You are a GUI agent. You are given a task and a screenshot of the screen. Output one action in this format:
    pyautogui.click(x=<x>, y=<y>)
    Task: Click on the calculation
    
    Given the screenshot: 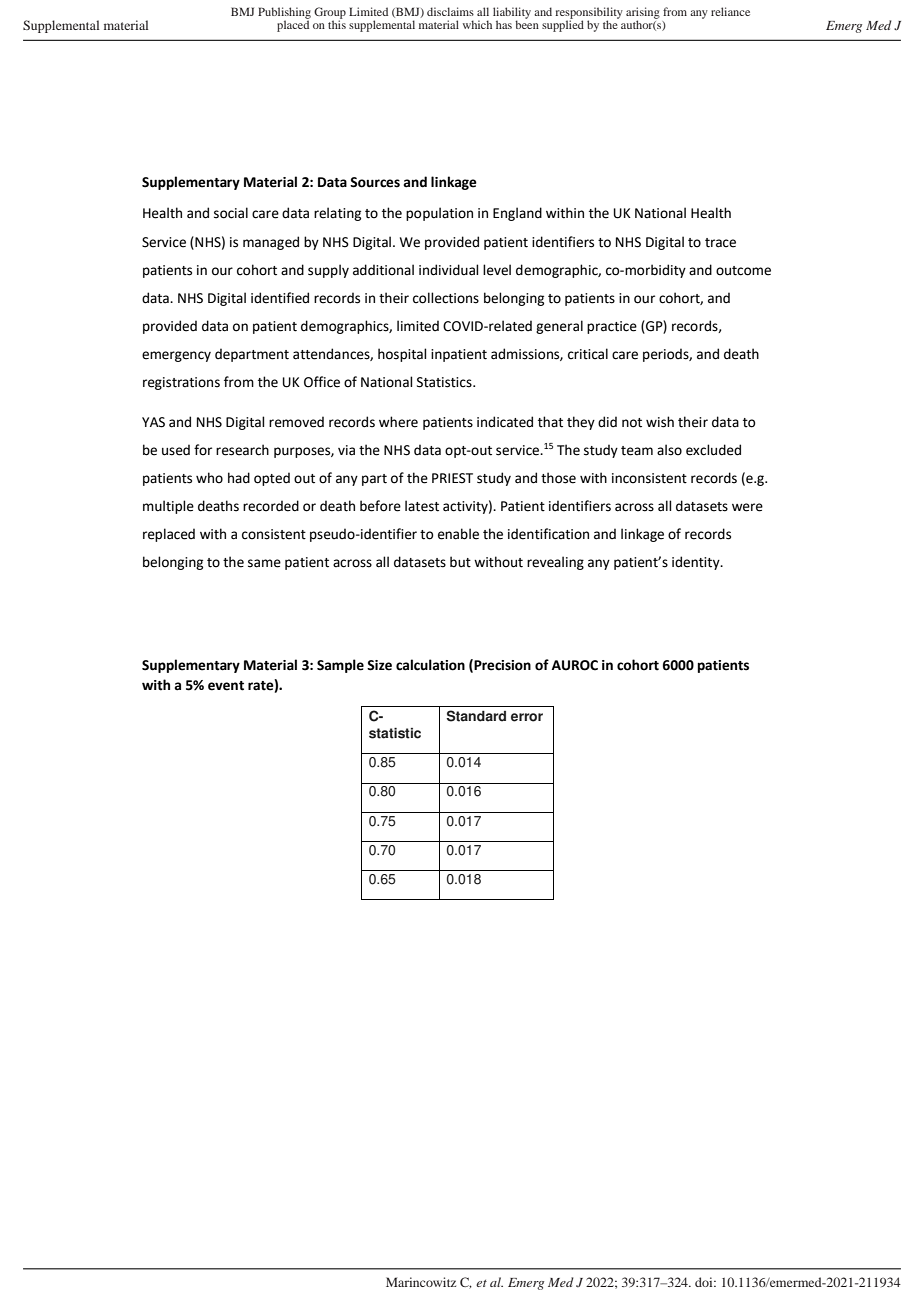 What is the action you would take?
    pyautogui.click(x=430, y=665)
